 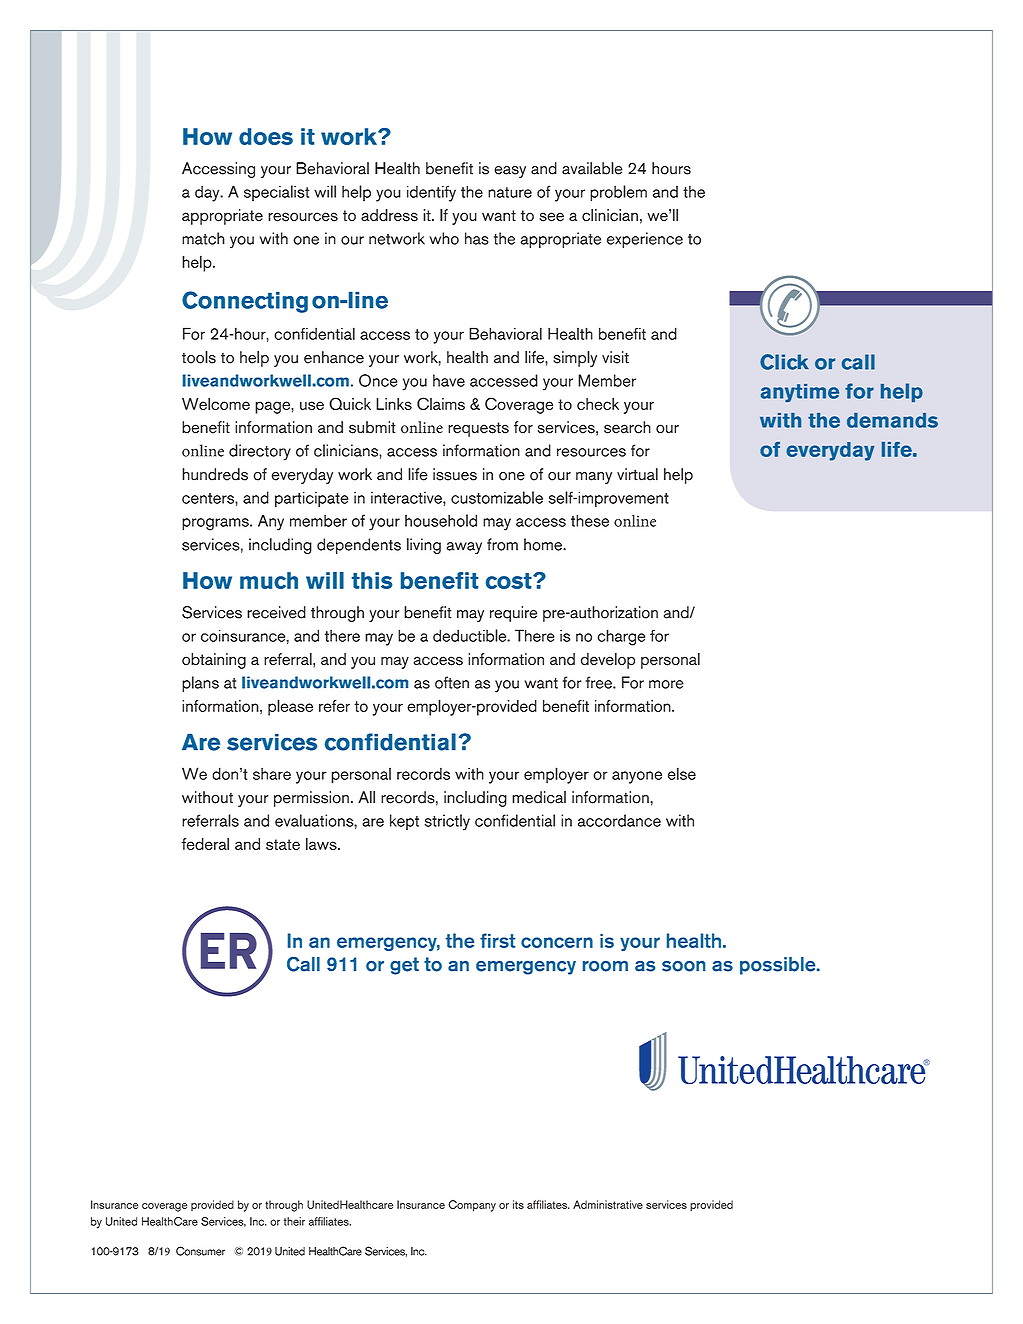 I want to click on possible, so click(x=779, y=966).
